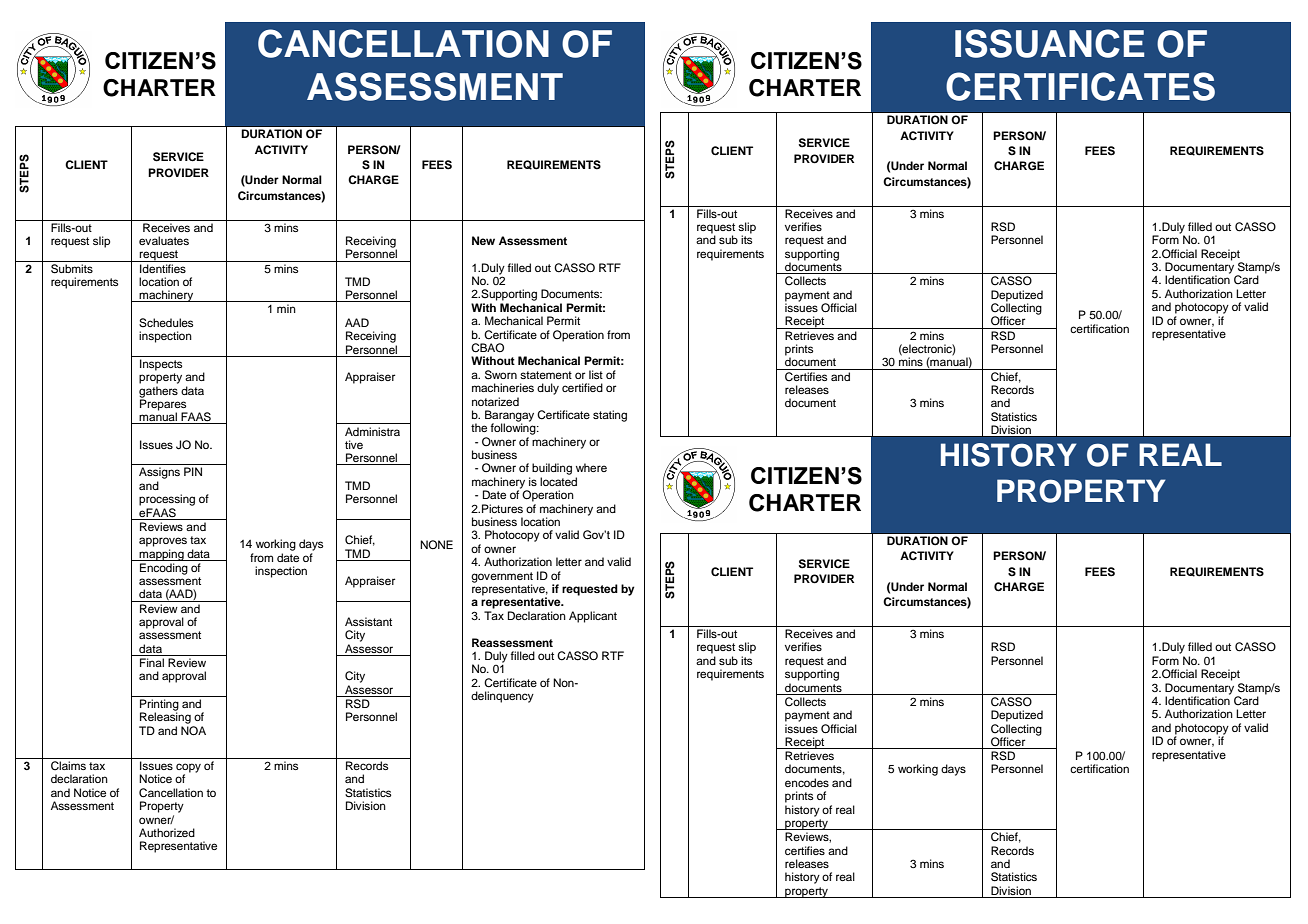  What do you see at coordinates (596, 374) in the screenshot?
I see `list` at bounding box center [596, 374].
